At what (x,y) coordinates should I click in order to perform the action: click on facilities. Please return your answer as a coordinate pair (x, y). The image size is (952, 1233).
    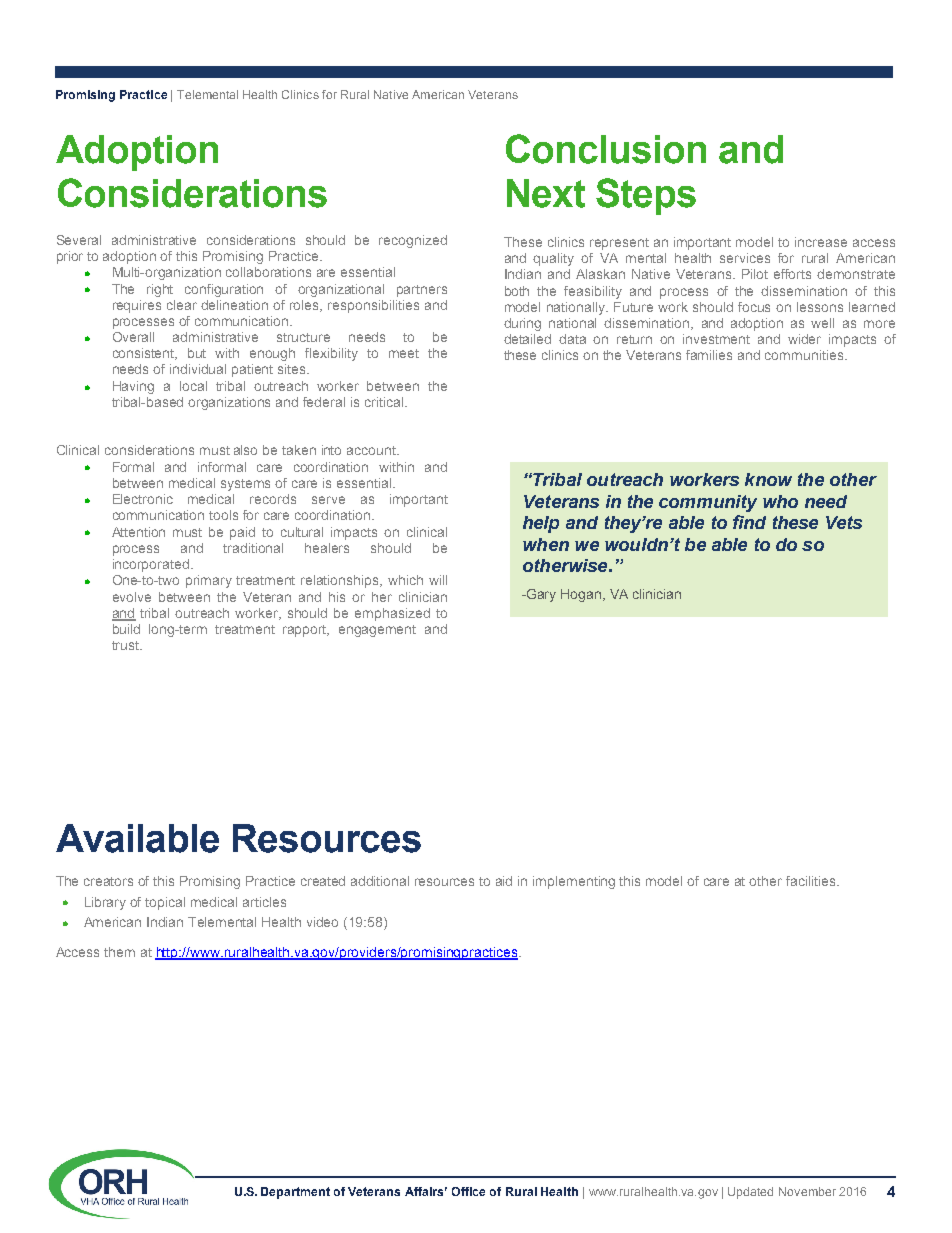
    Looking at the image, I should click on (812, 881).
